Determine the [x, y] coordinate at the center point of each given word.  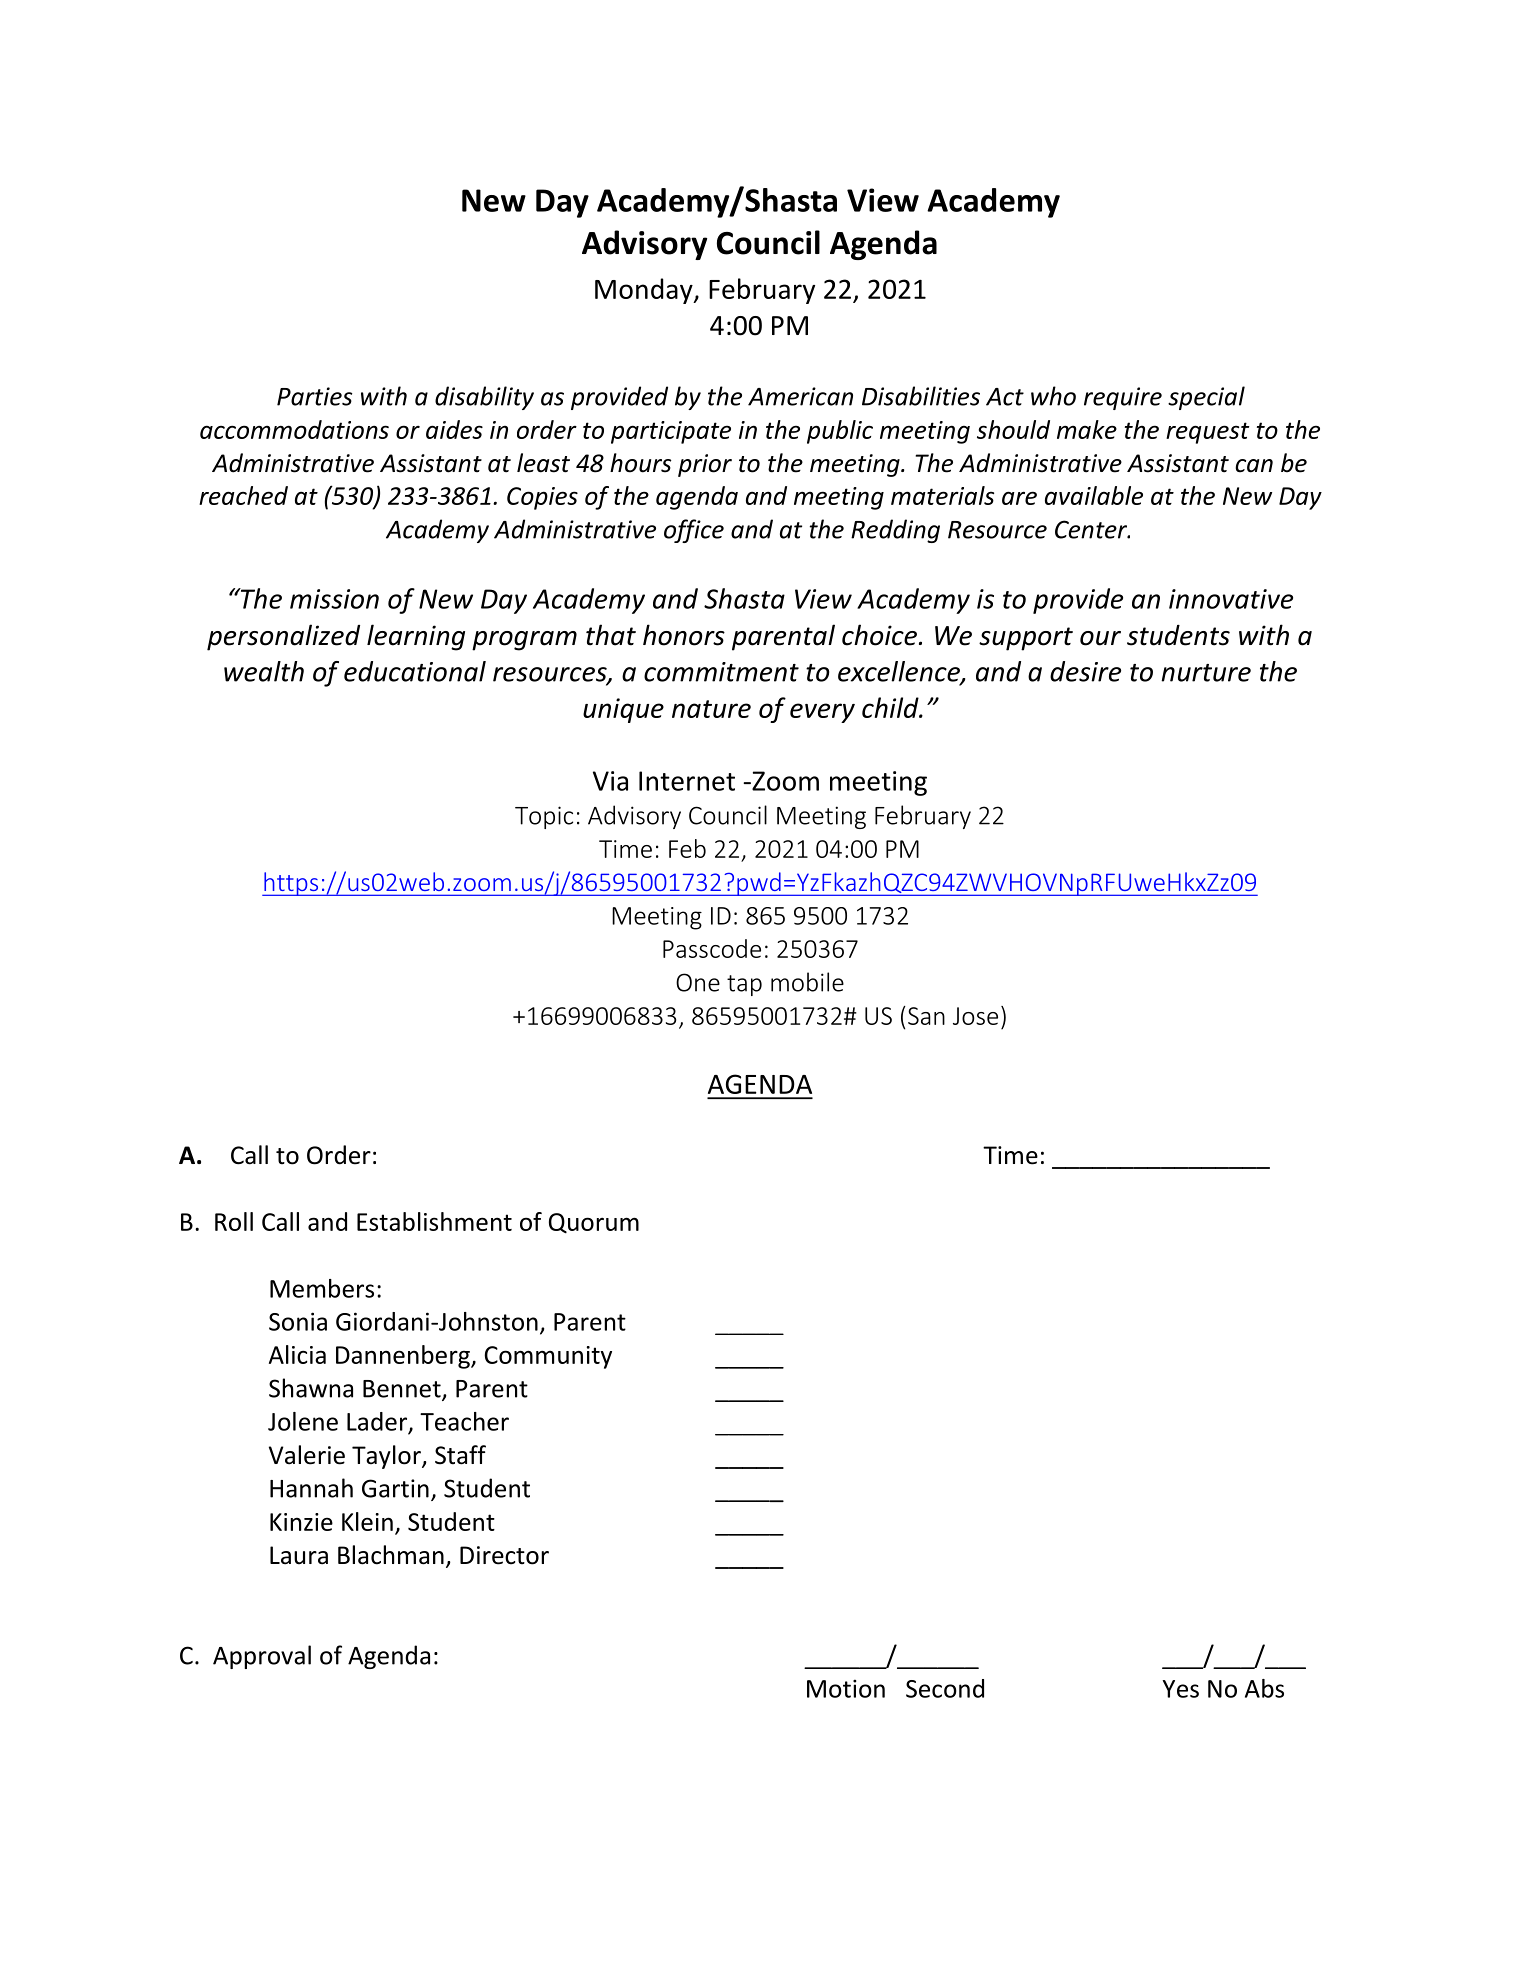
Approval [262, 1657]
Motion [846, 1688]
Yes [1180, 1689]
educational [415, 671]
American [800, 396]
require [1123, 398]
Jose [975, 1016]
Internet [687, 781]
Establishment [434, 1221]
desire [1085, 671]
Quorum [594, 1223]
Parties [314, 396]
